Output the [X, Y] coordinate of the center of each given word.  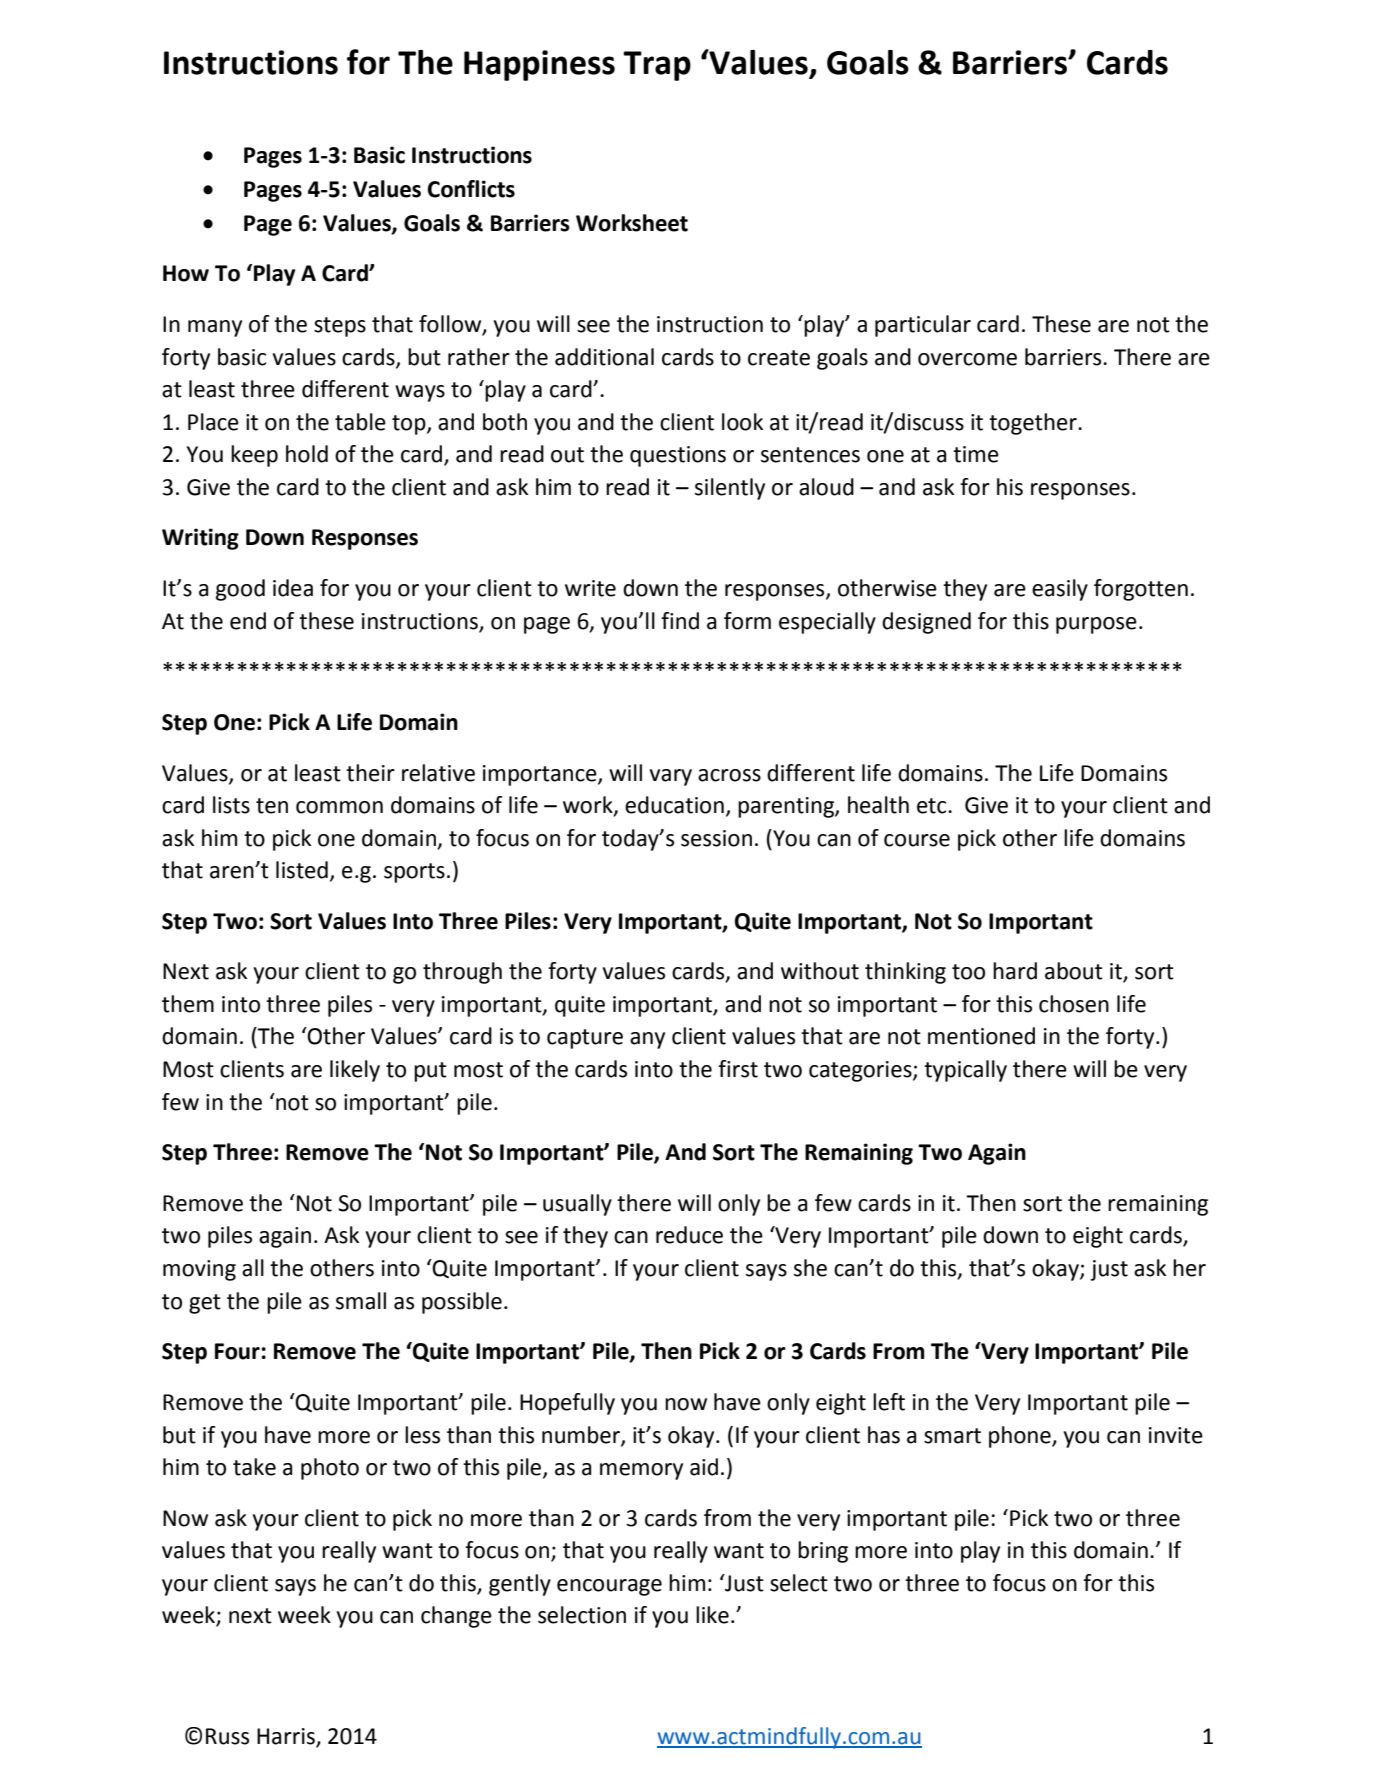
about [1074, 971]
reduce [689, 1235]
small [361, 1301]
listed [302, 870]
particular [923, 326]
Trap [657, 66]
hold [307, 454]
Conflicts [471, 189]
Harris [286, 1736]
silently [730, 489]
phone [1021, 1437]
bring [823, 1552]
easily [1060, 590]
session [716, 838]
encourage [609, 1587]
